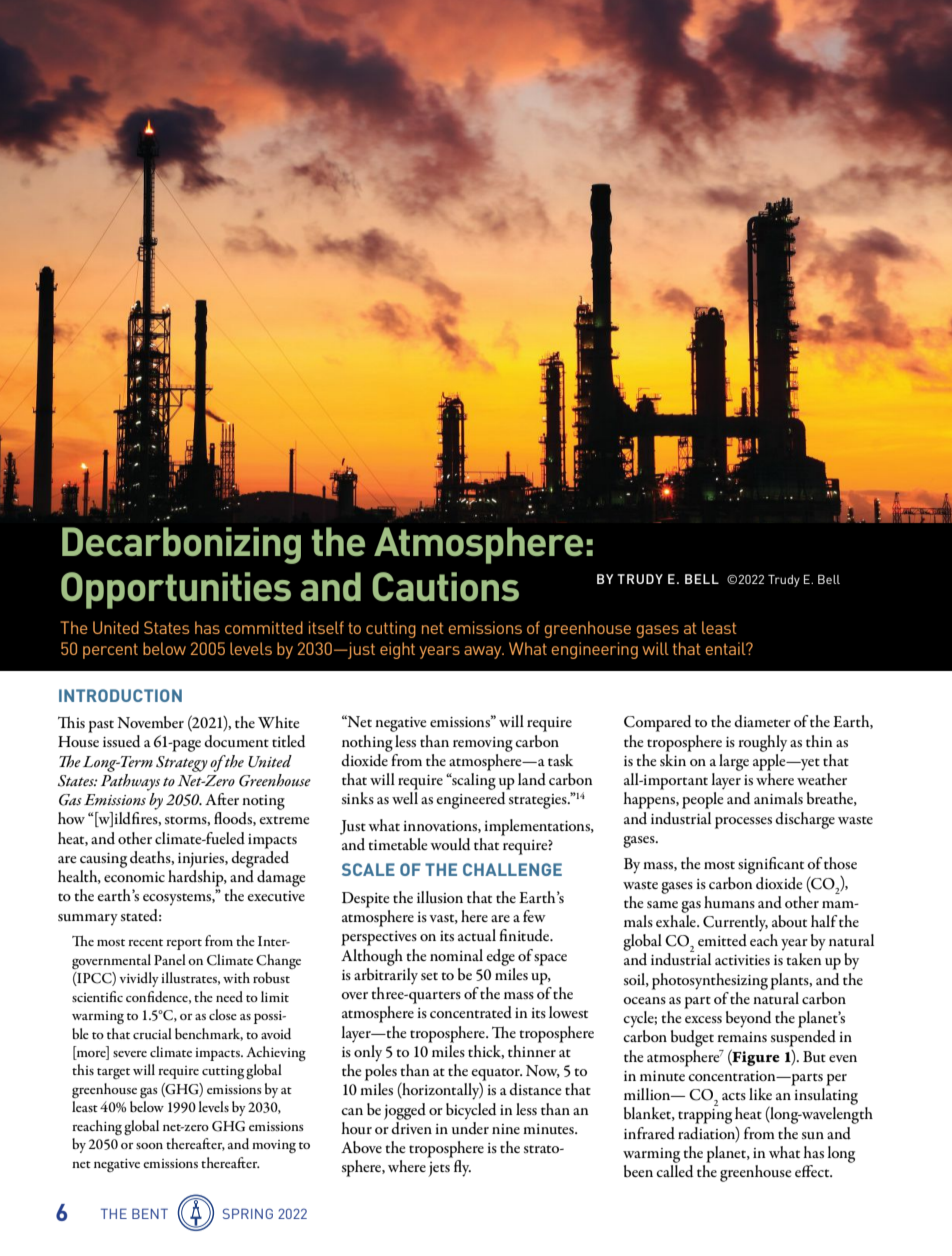 The image size is (952, 1256). I want to click on illusion, so click(440, 897).
